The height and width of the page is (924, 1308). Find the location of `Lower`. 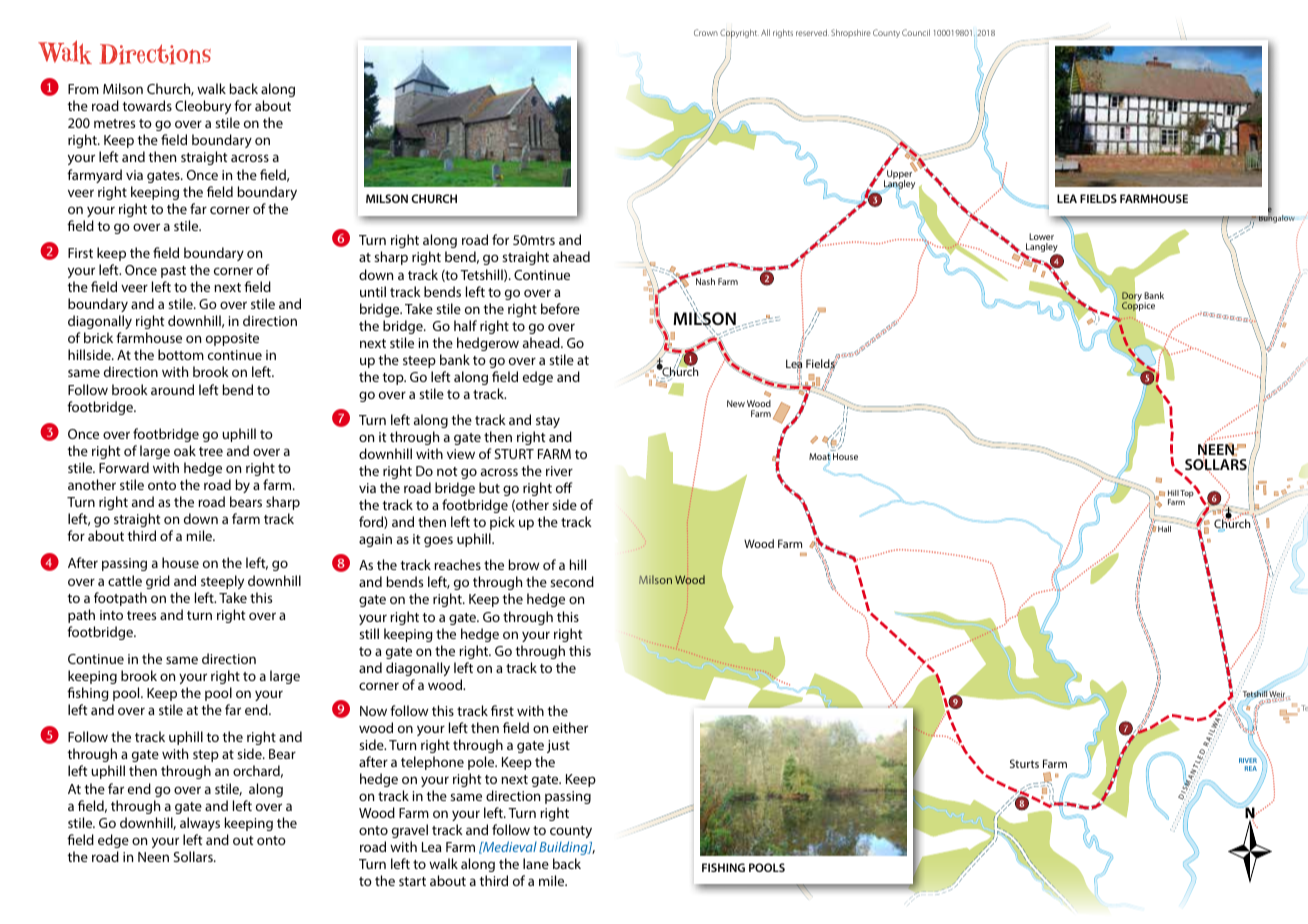

Lower is located at coordinates (1041, 236).
